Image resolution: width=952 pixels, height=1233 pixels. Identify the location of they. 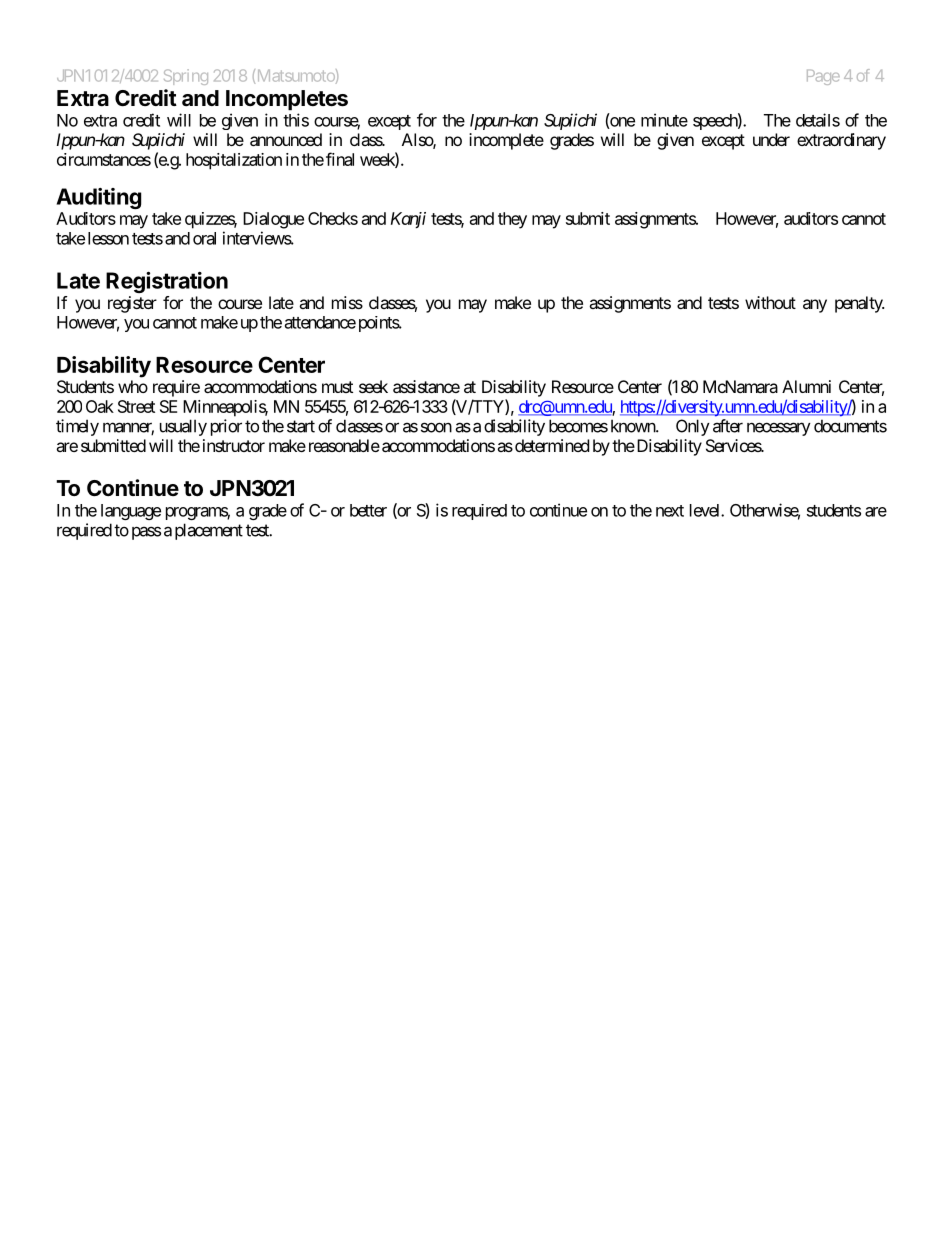
(512, 220).
